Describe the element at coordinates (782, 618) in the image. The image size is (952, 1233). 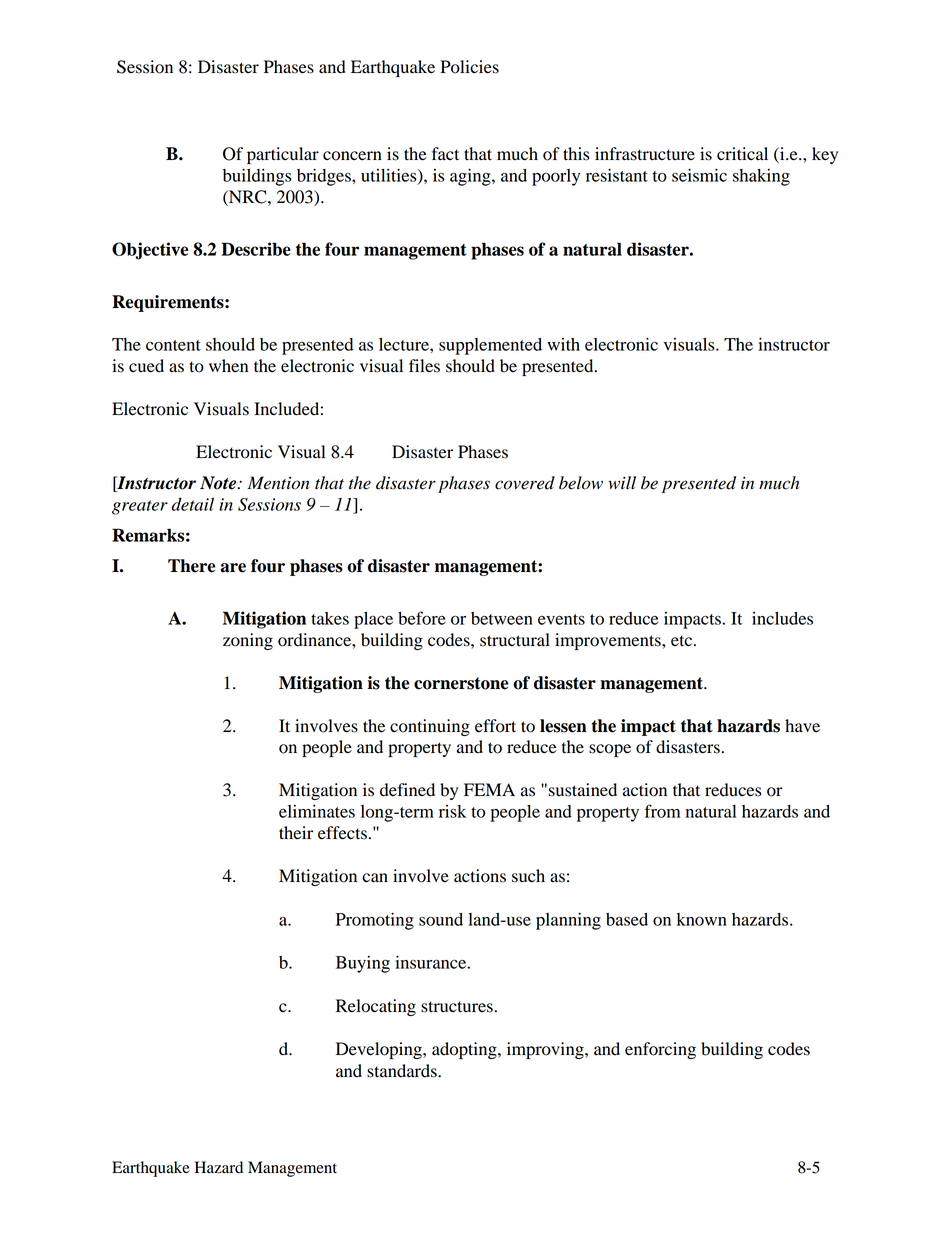
I see `includes` at that location.
